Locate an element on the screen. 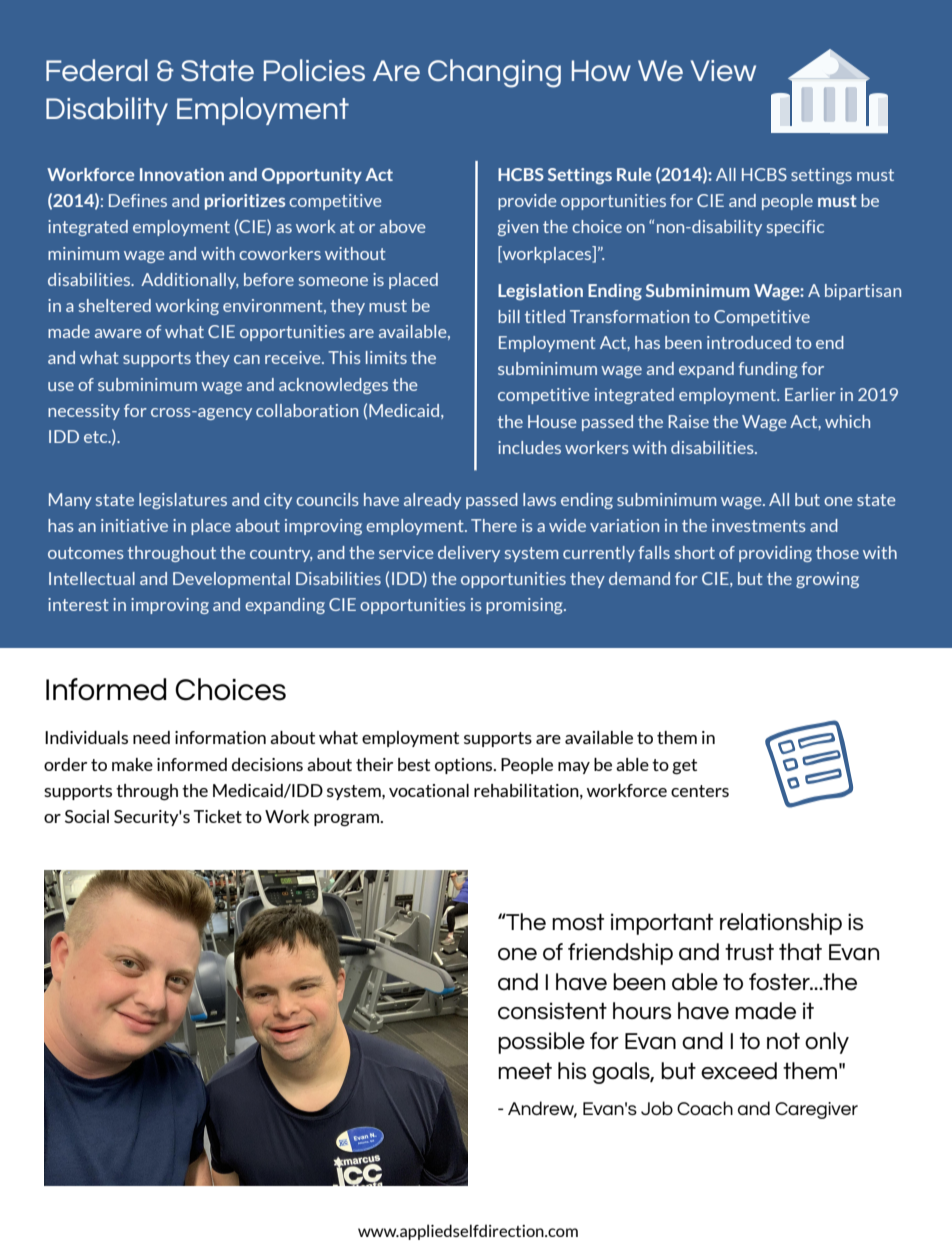  delivery is located at coordinates (469, 554).
